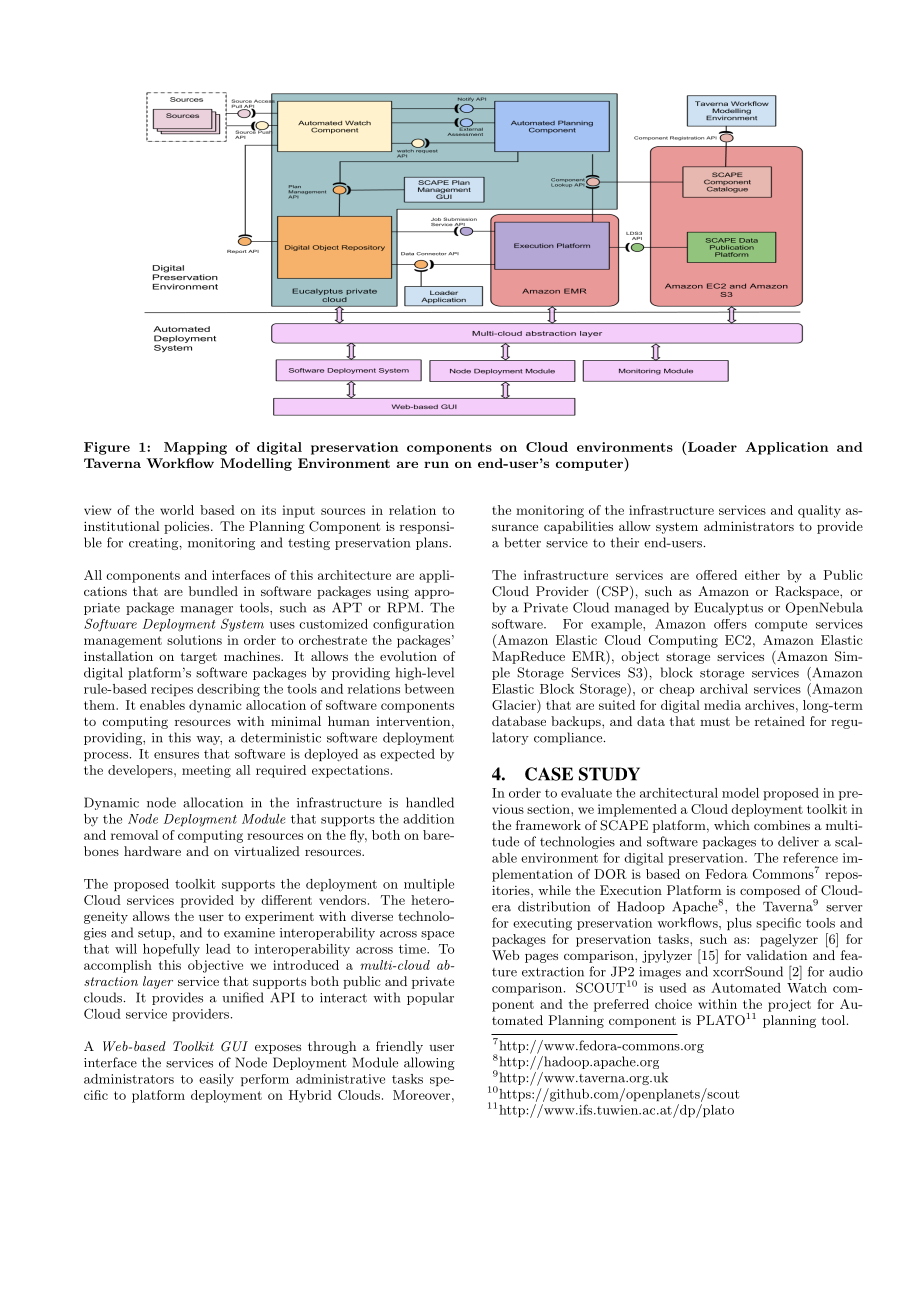 The image size is (924, 1308). What do you see at coordinates (198, 658) in the screenshot?
I see `target` at bounding box center [198, 658].
